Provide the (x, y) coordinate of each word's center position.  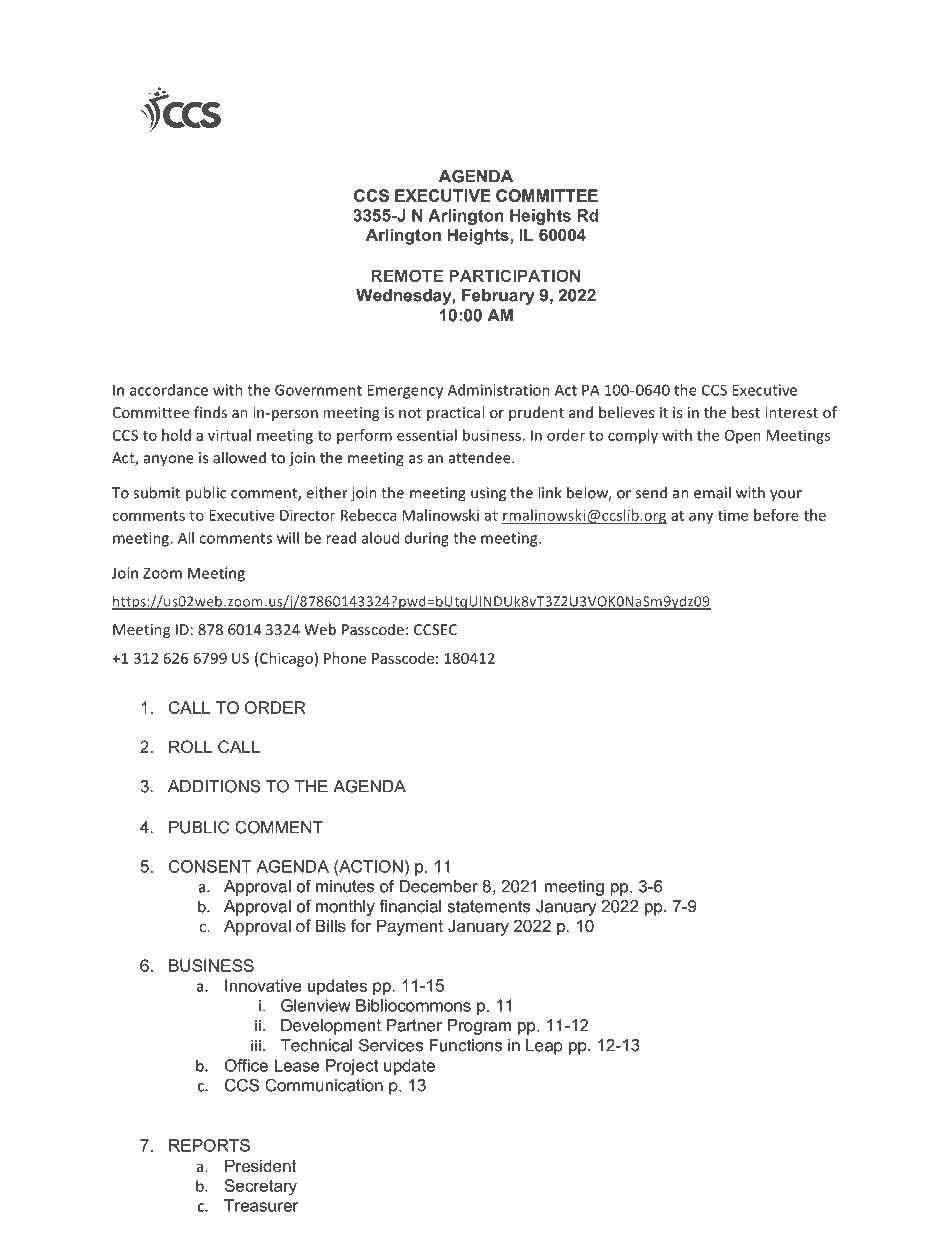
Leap (544, 1047)
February (498, 297)
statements (489, 906)
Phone (345, 658)
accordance (169, 390)
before (776, 515)
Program (479, 1027)
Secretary (261, 1187)
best (746, 412)
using (488, 494)
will (288, 538)
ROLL (190, 746)
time (733, 515)
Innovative (263, 985)
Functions (466, 1045)
